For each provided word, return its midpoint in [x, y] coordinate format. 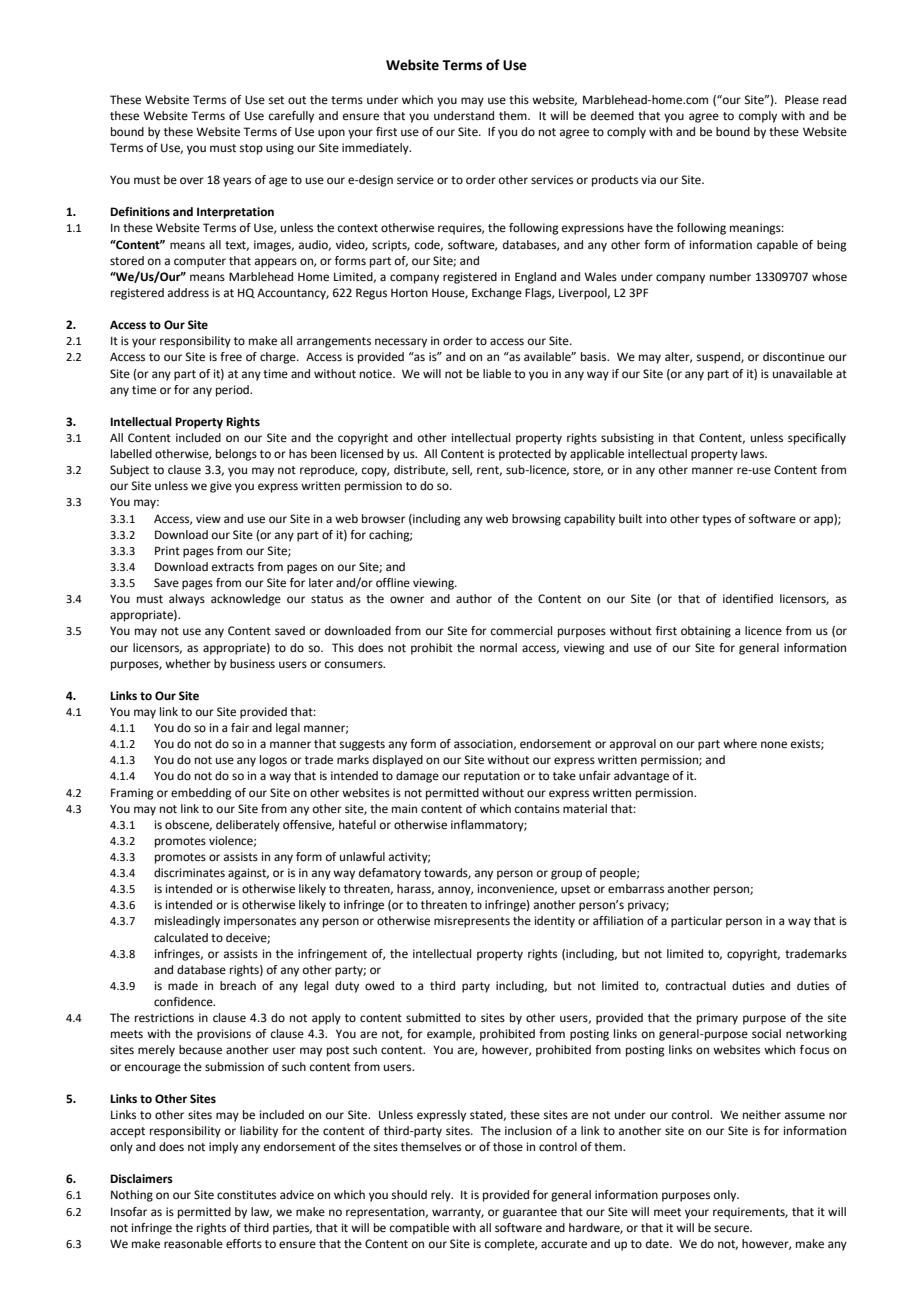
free [231, 357]
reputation [492, 777]
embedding [201, 794]
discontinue [794, 356]
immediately [376, 149]
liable [497, 374]
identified [748, 599]
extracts [233, 567]
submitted [433, 1017]
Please [802, 99]
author [474, 598]
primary [717, 1019]
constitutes [246, 1195]
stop [251, 149]
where [740, 744]
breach [238, 986]
